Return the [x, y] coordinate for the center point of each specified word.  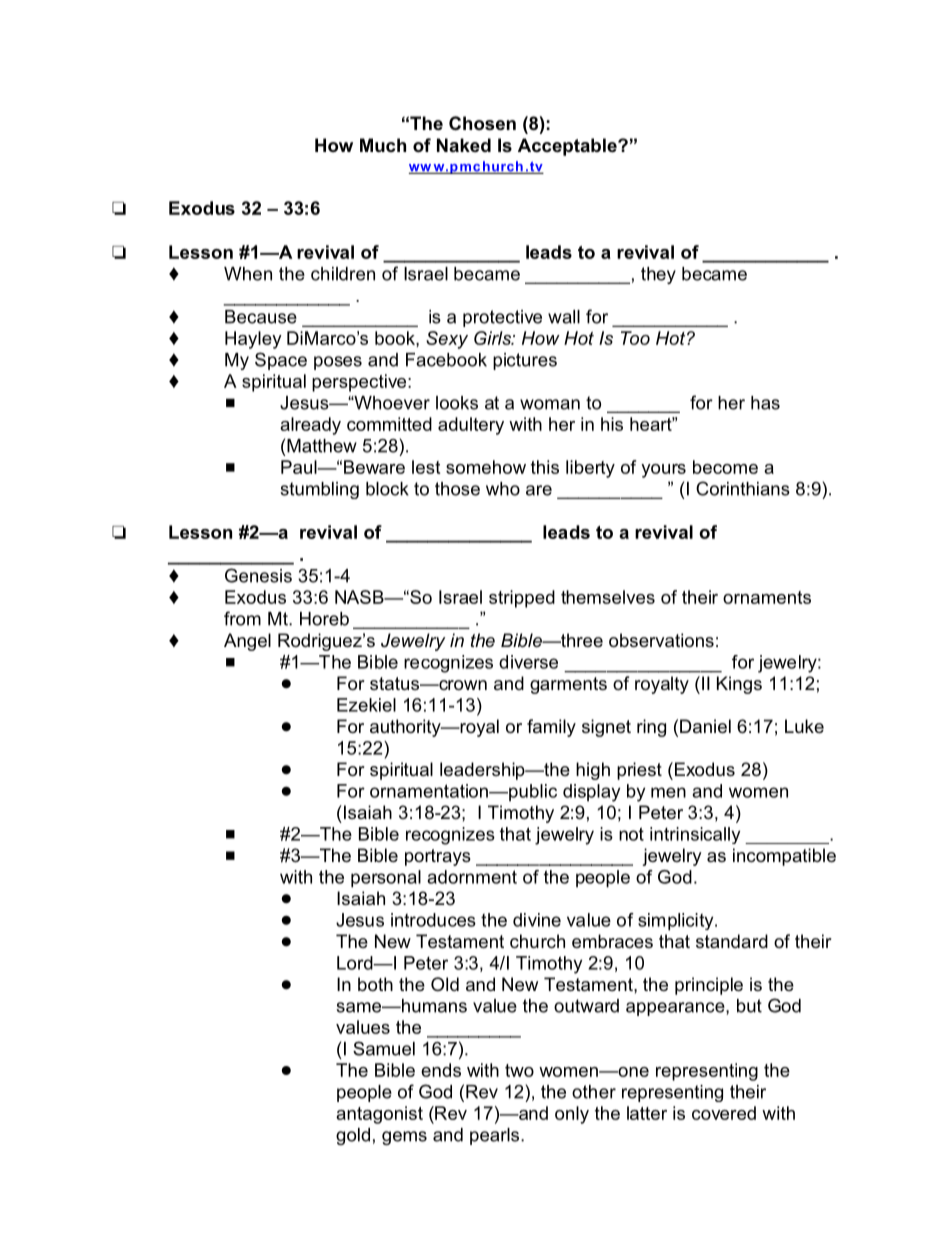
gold [353, 1136]
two [519, 1070]
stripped [522, 599]
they [658, 275]
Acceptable [568, 147]
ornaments [767, 597]
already [310, 426]
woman [550, 404]
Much [383, 145]
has [765, 403]
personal [386, 879]
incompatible [784, 857]
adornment [472, 877]
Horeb [324, 619]
